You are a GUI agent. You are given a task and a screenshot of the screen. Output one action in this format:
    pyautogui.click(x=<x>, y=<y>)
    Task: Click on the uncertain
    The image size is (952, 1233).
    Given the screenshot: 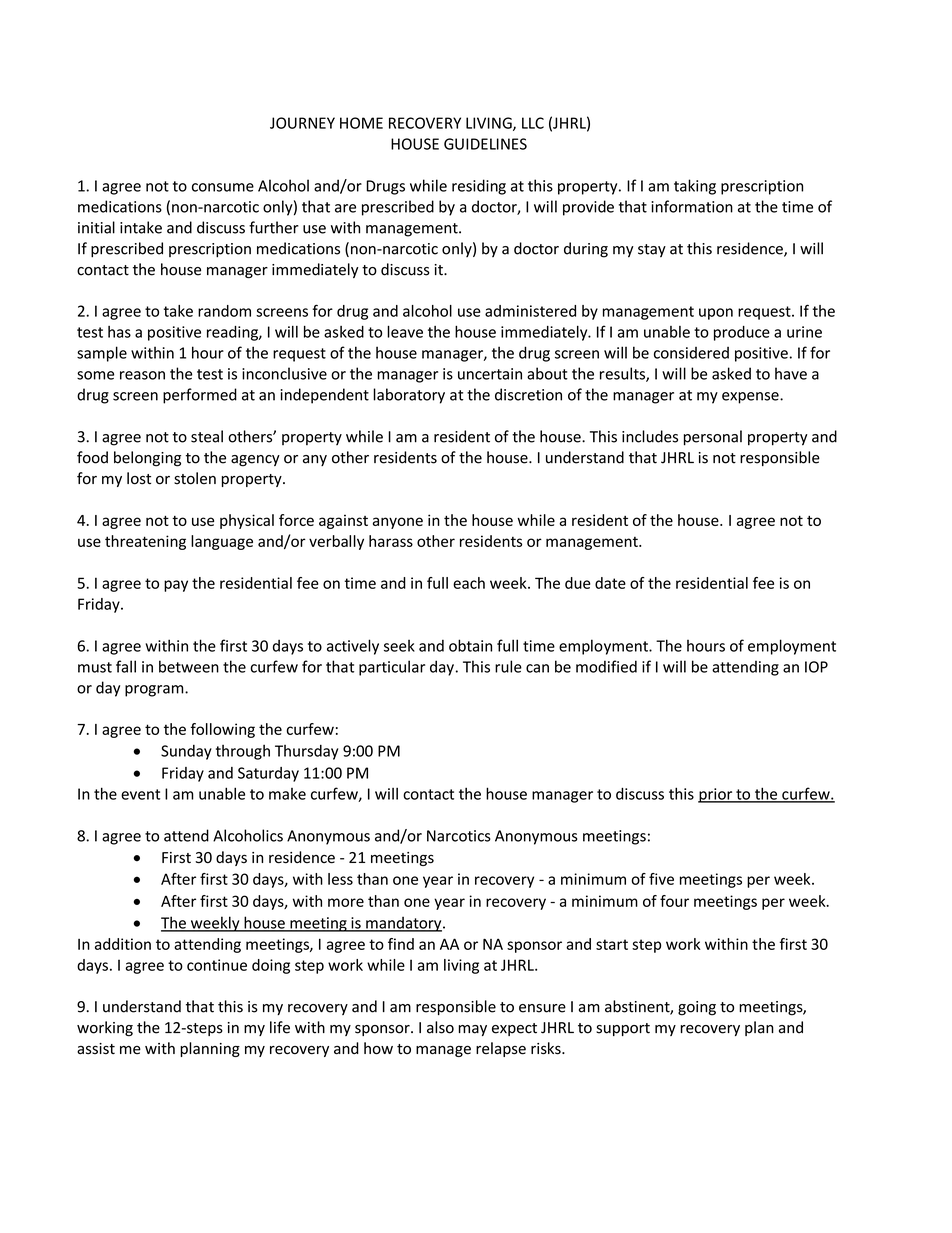 What is the action you would take?
    pyautogui.click(x=490, y=374)
